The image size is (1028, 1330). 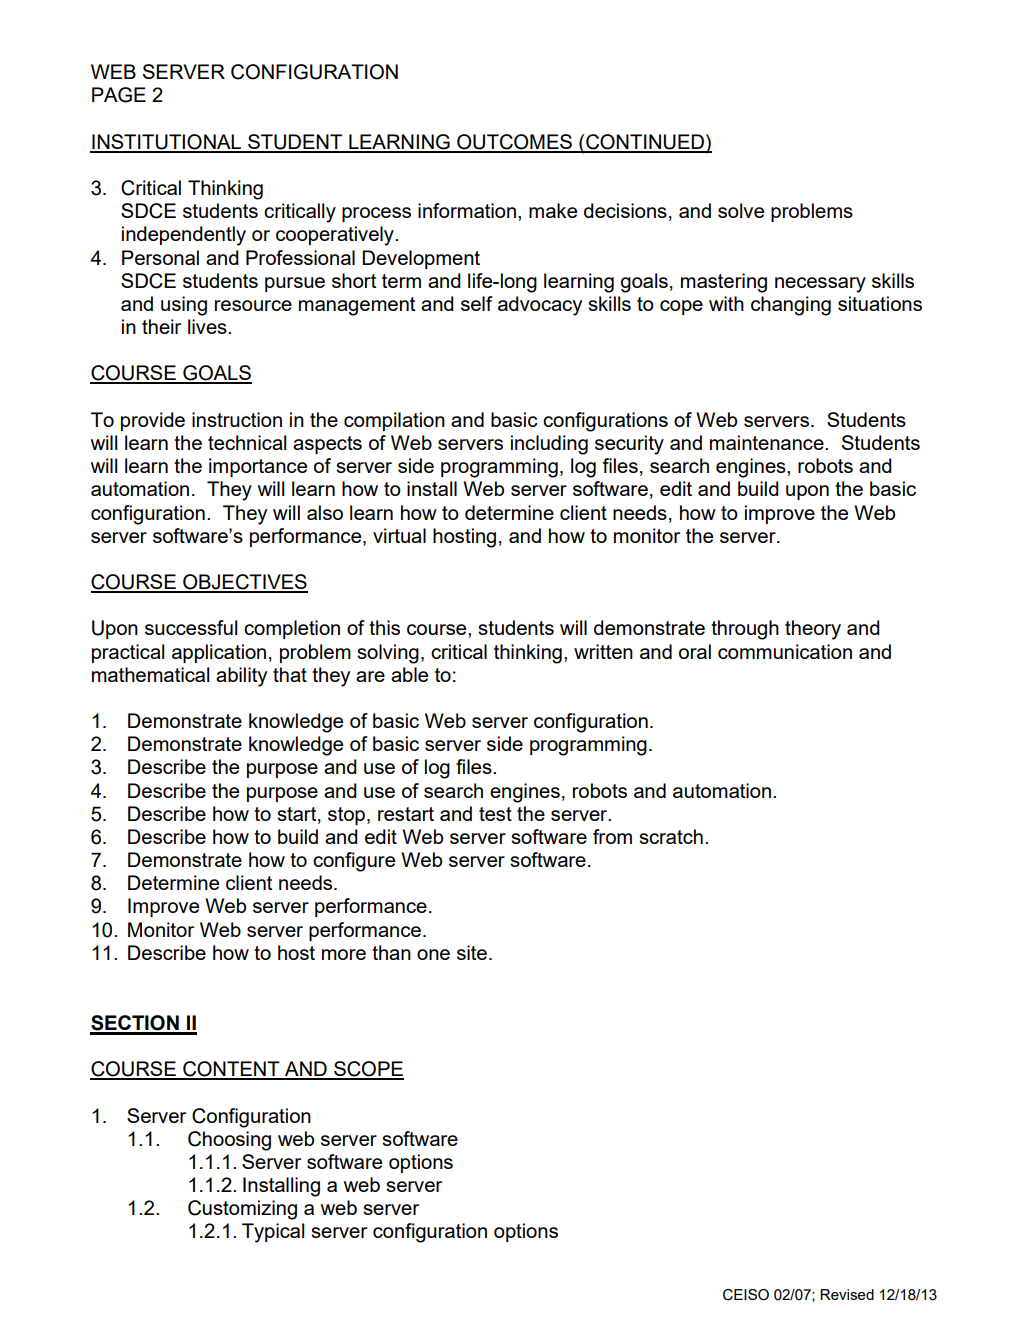 What do you see at coordinates (242, 1210) in the screenshot?
I see `Customizing` at bounding box center [242, 1210].
